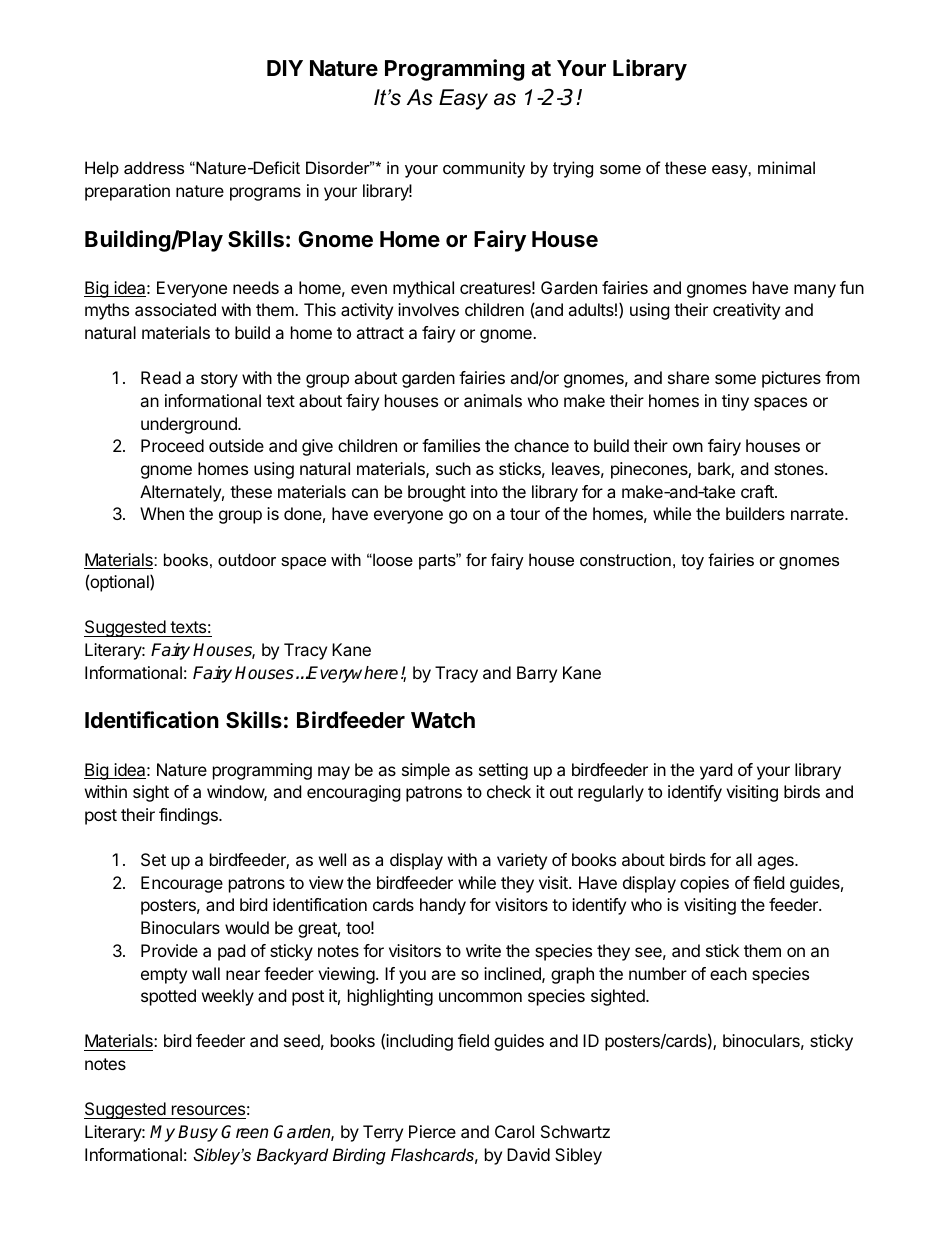  What do you see at coordinates (692, 562) in the document?
I see `toy` at bounding box center [692, 562].
